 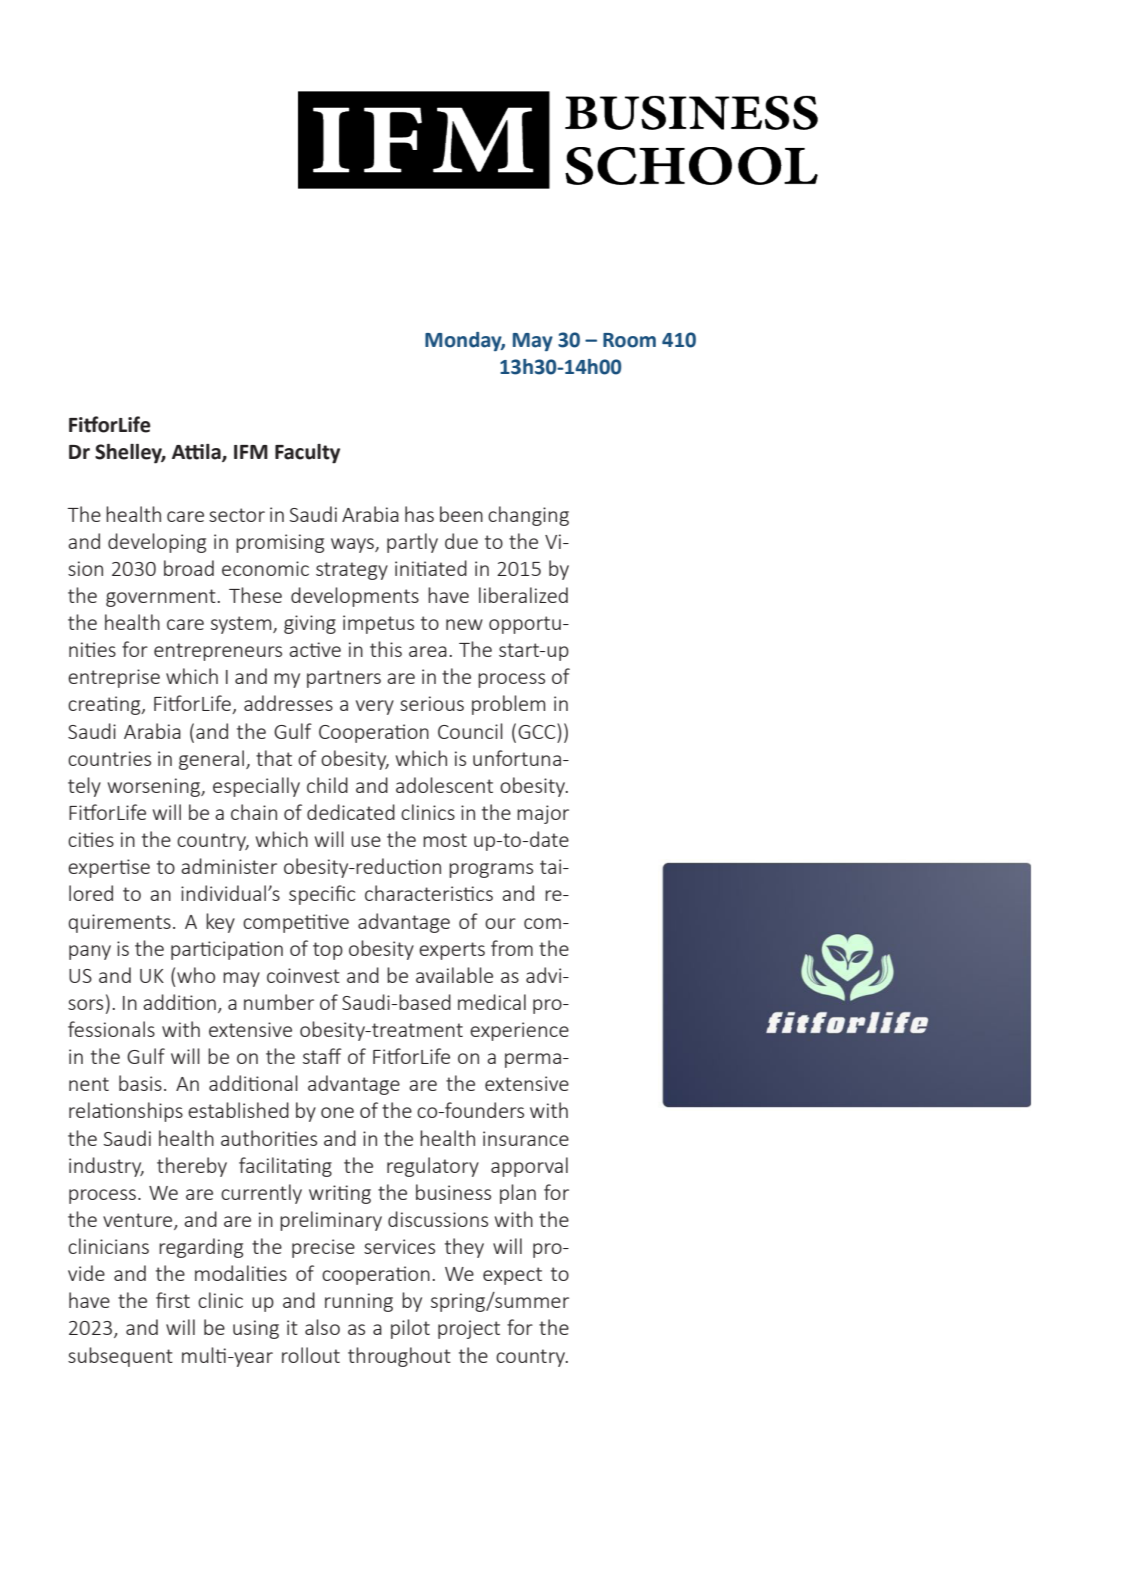 I want to click on first, so click(x=173, y=1300).
